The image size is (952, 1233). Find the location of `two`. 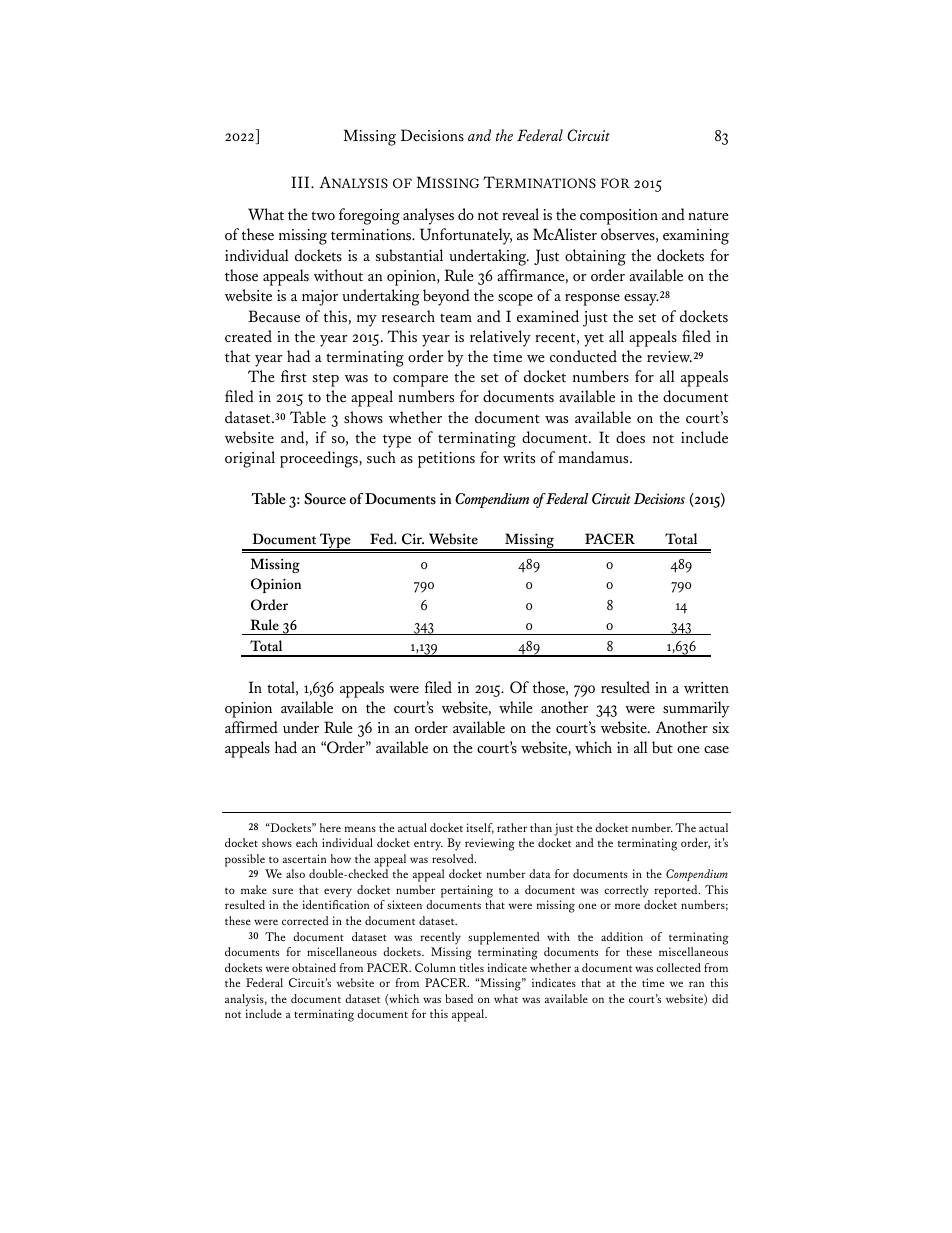

two is located at coordinates (323, 216).
